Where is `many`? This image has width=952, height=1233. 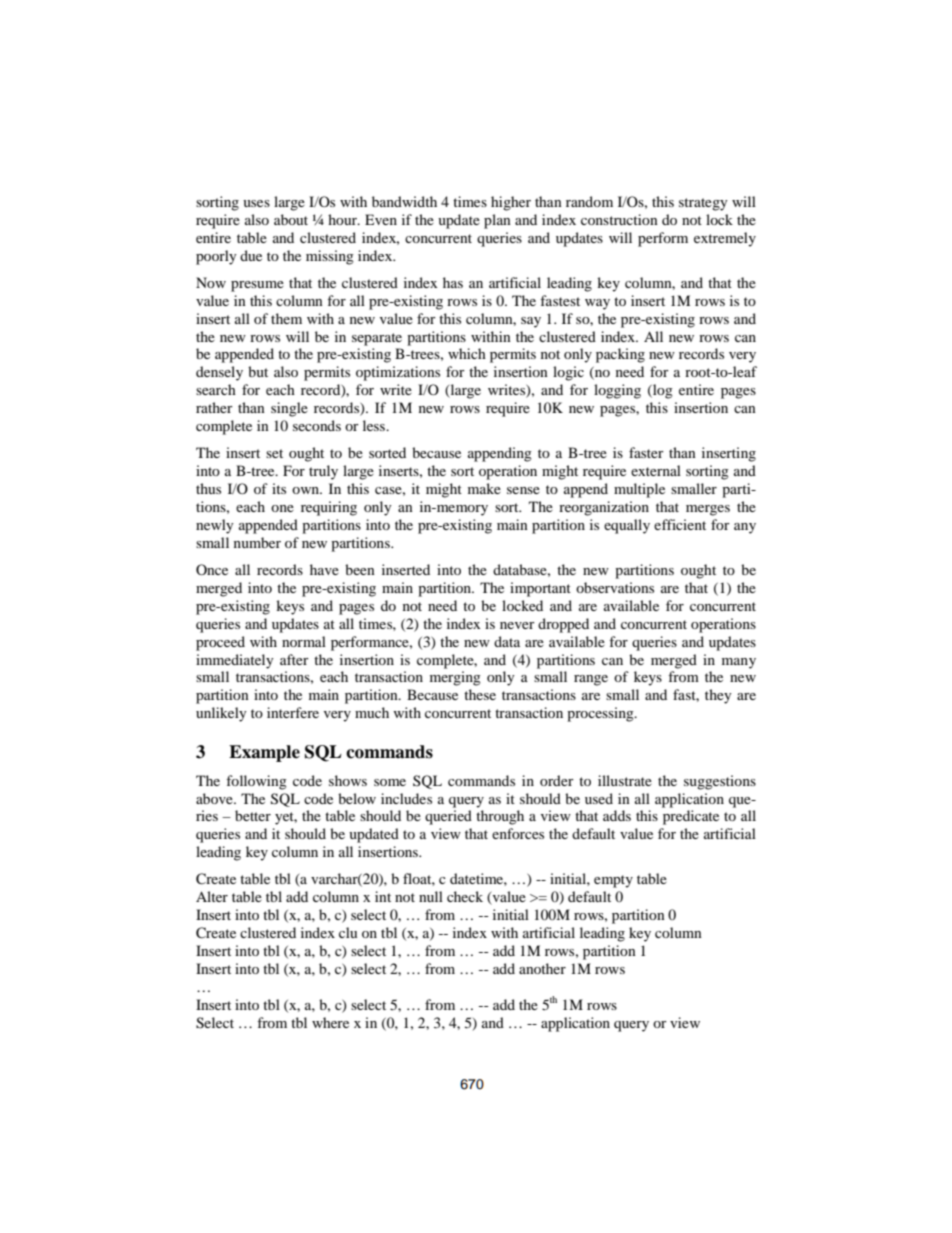 many is located at coordinates (739, 663).
